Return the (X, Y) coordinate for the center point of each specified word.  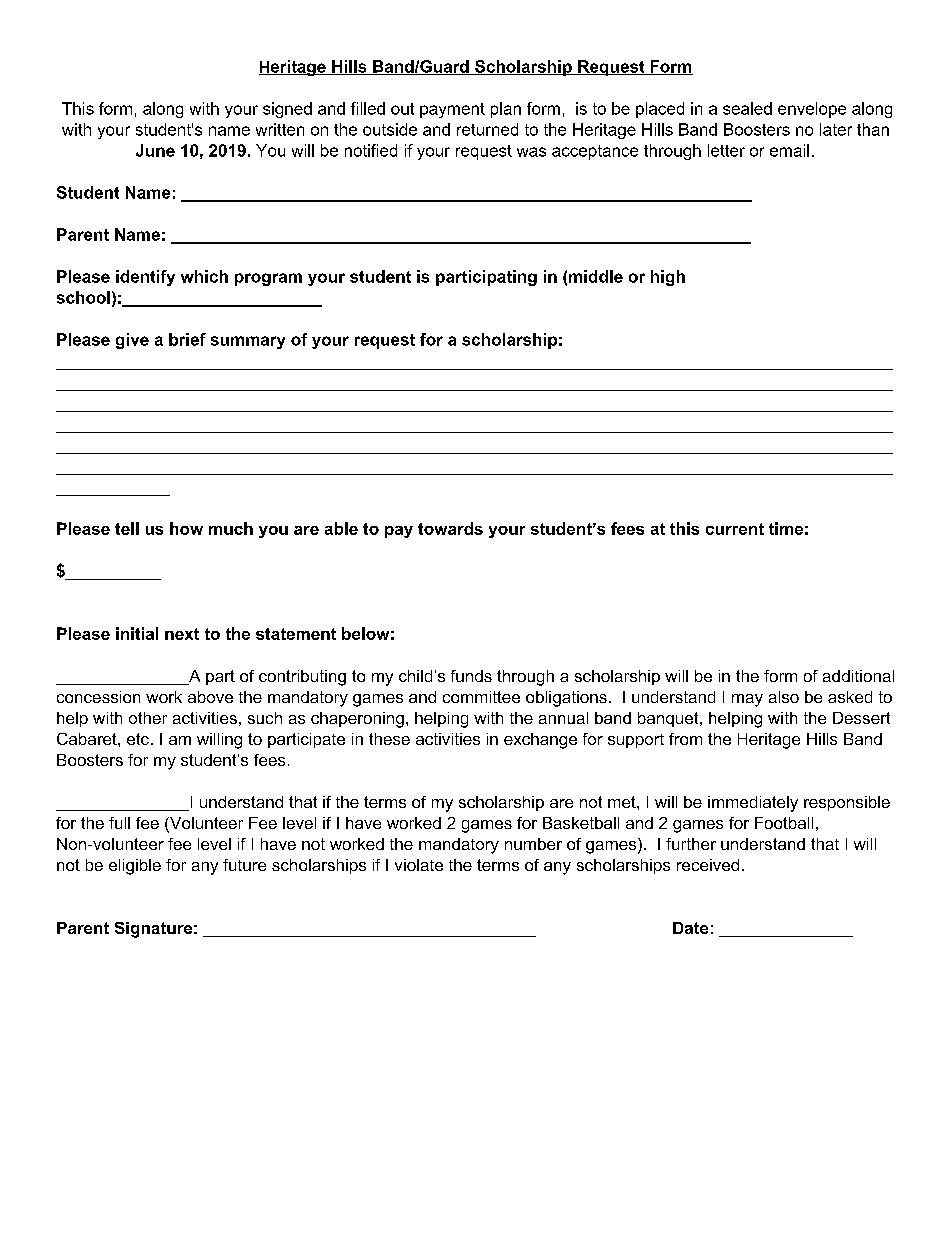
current (735, 529)
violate (419, 865)
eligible (135, 867)
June (155, 150)
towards (450, 528)
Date (690, 928)
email (789, 150)
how (186, 528)
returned (487, 129)
